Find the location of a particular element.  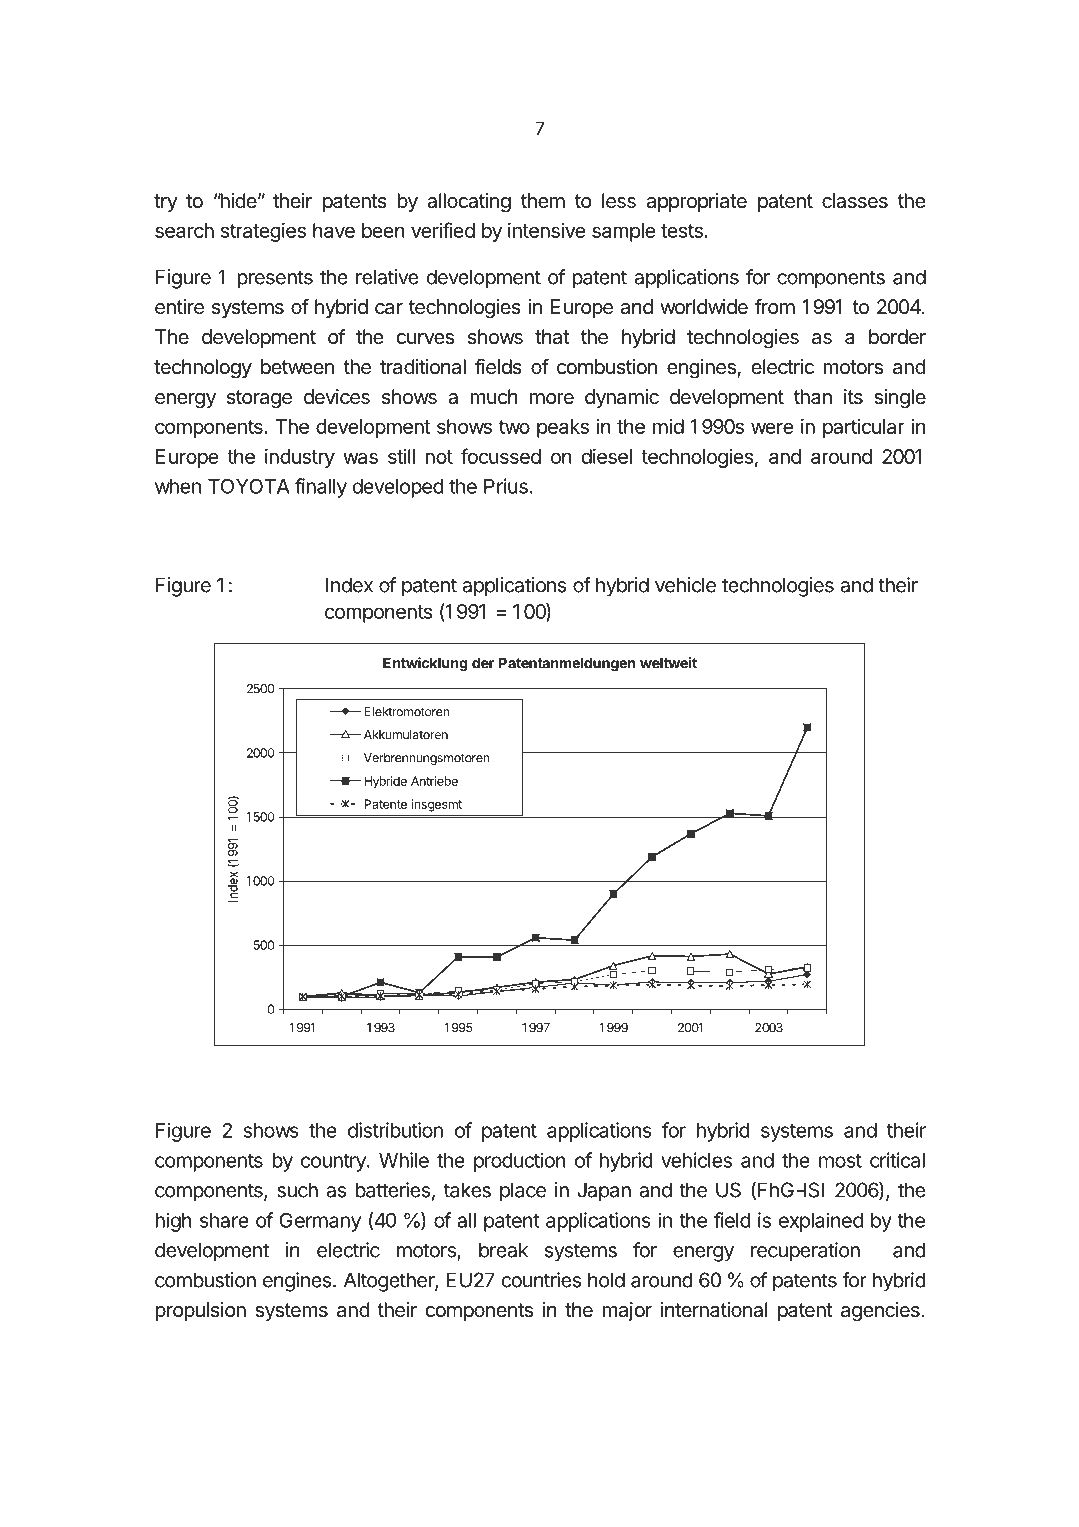

Prius is located at coordinates (506, 486).
